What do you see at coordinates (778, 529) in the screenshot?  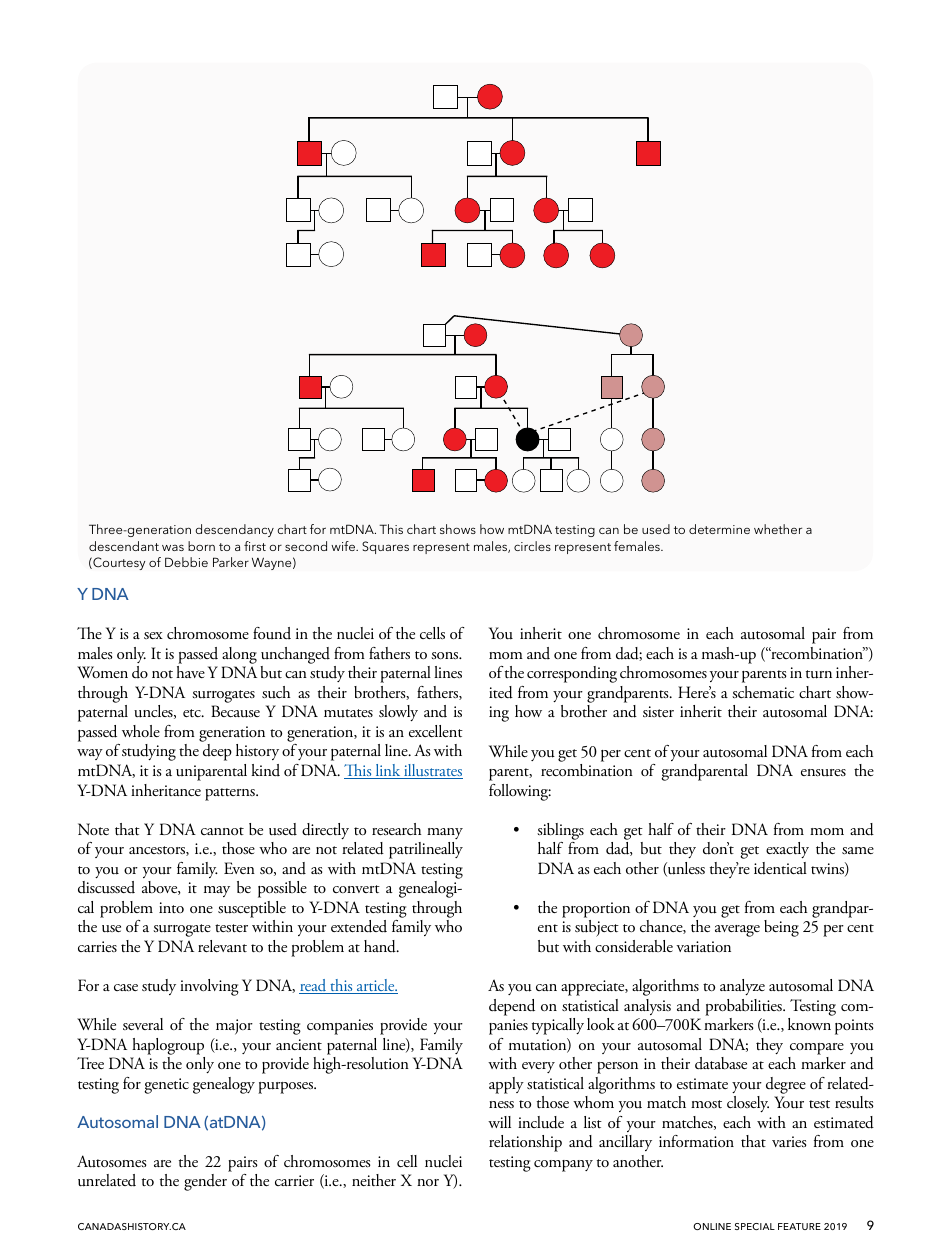 I see `whether` at bounding box center [778, 529].
